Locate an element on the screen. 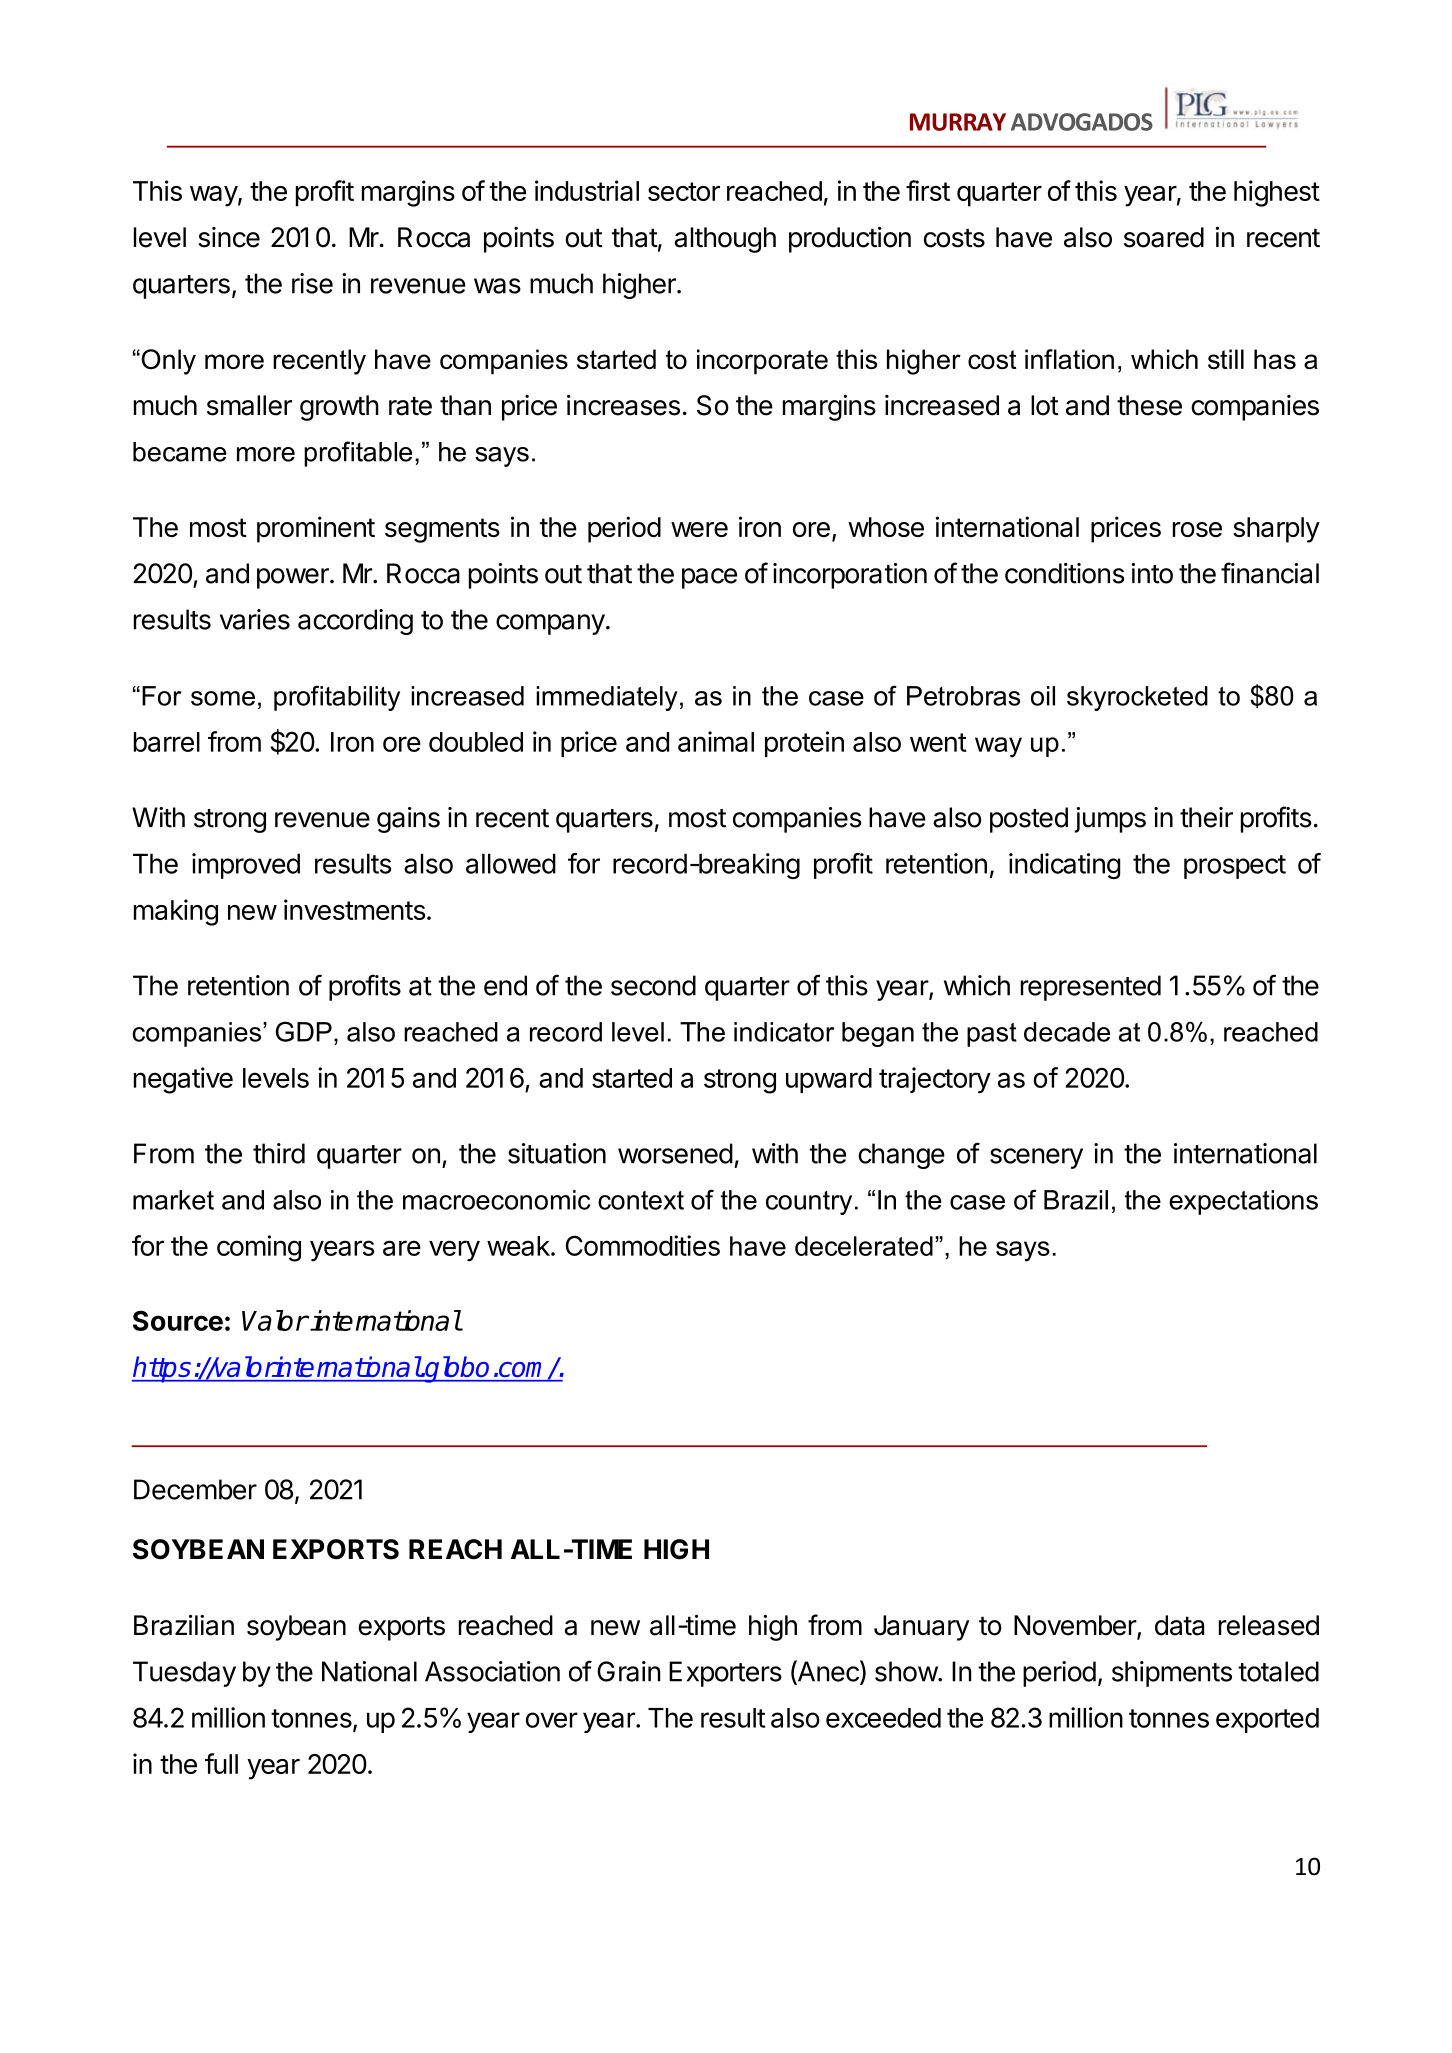  pace is located at coordinates (709, 578).
